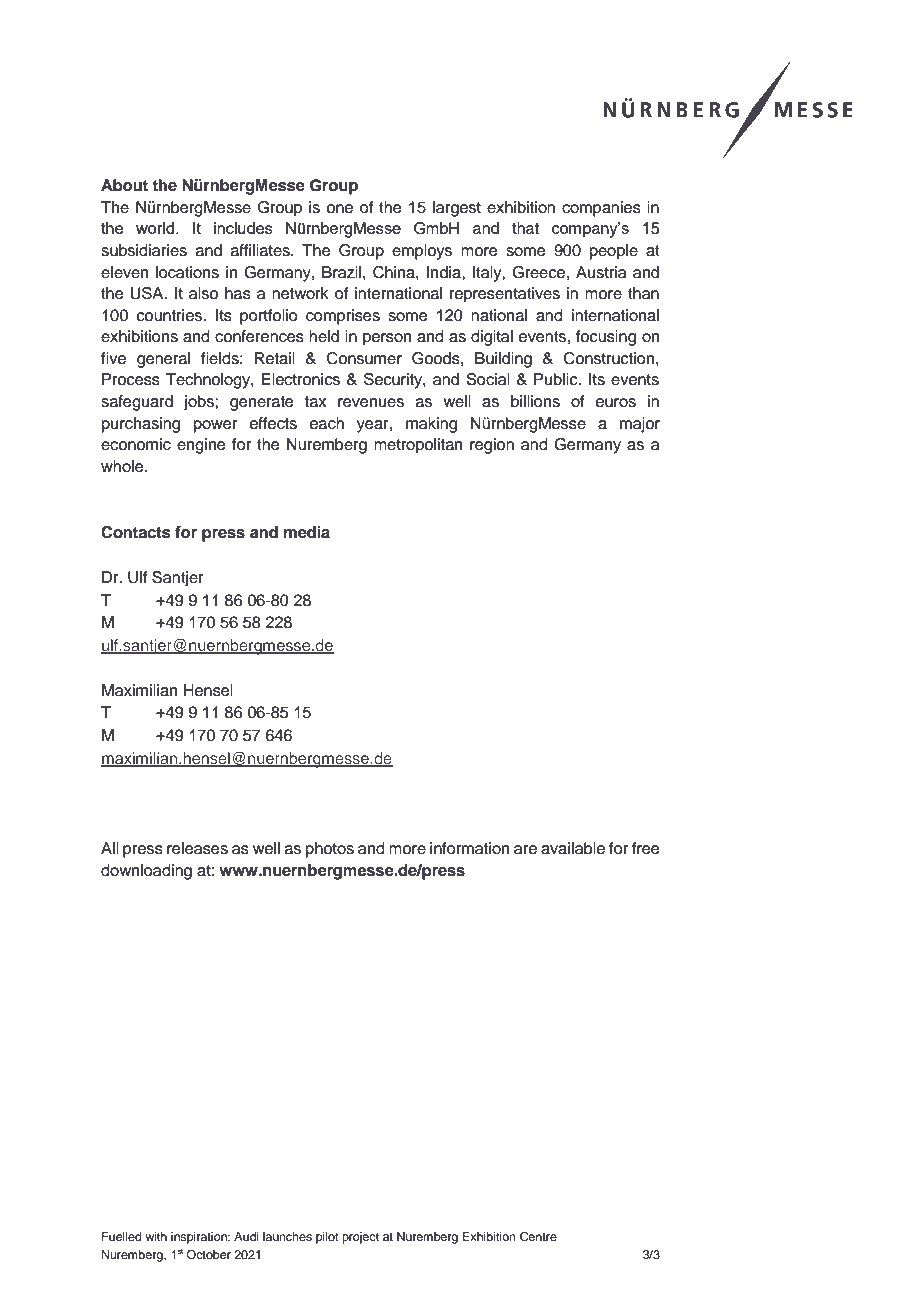 Image resolution: width=924 pixels, height=1308 pixels. I want to click on Centre, so click(538, 1237).
